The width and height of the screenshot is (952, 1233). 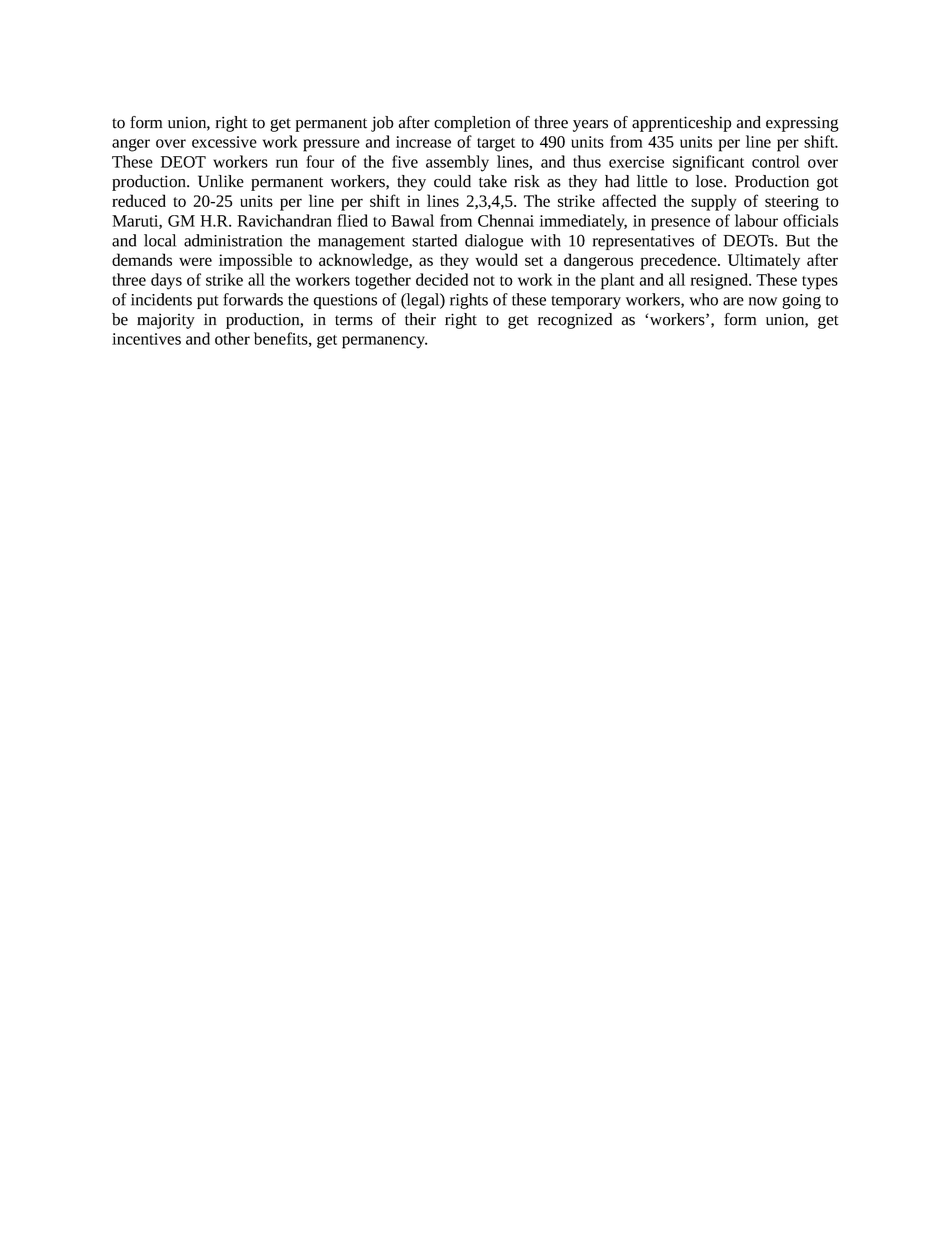 I want to click on days, so click(x=166, y=281).
